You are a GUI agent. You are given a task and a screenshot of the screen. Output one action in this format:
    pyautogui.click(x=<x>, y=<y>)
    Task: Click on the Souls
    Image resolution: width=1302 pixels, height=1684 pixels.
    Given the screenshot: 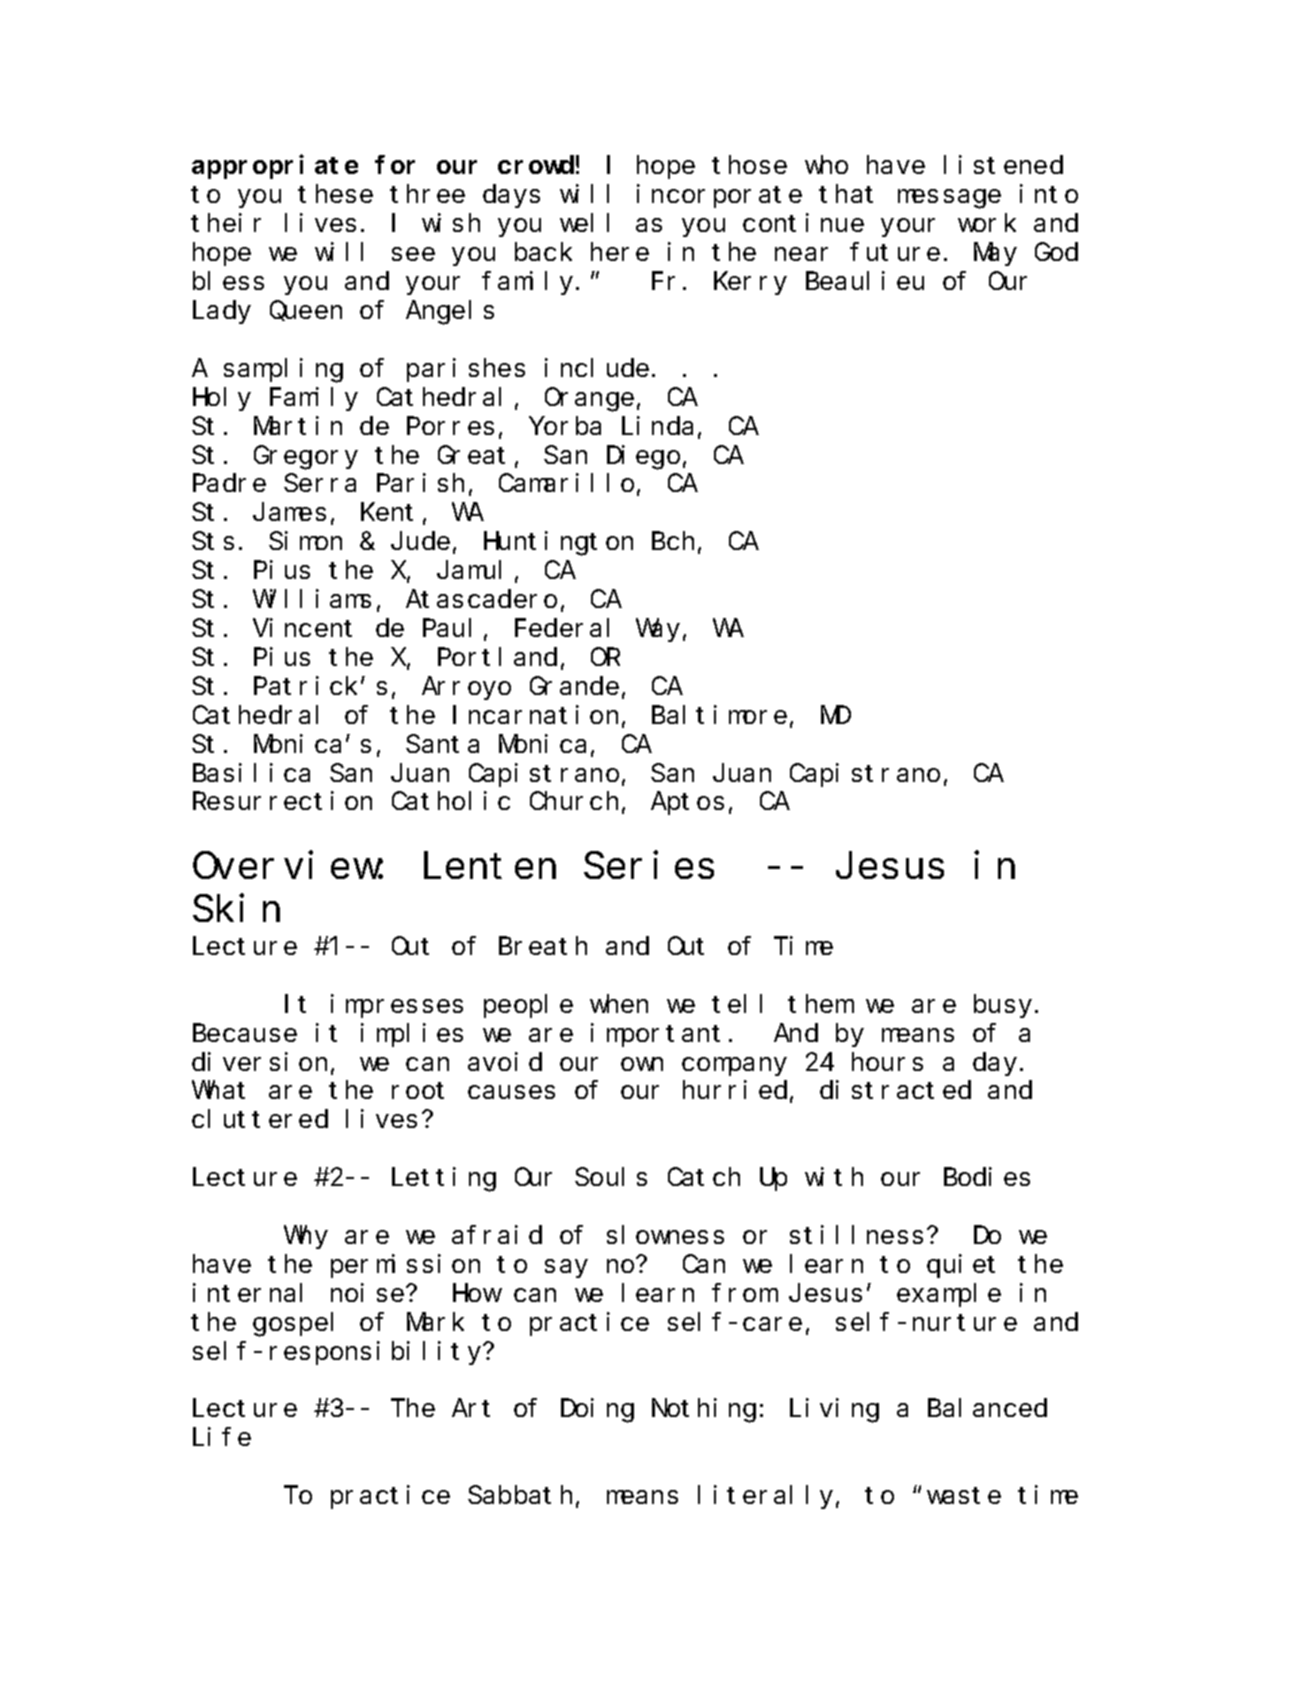 What is the action you would take?
    pyautogui.click(x=611, y=1177)
